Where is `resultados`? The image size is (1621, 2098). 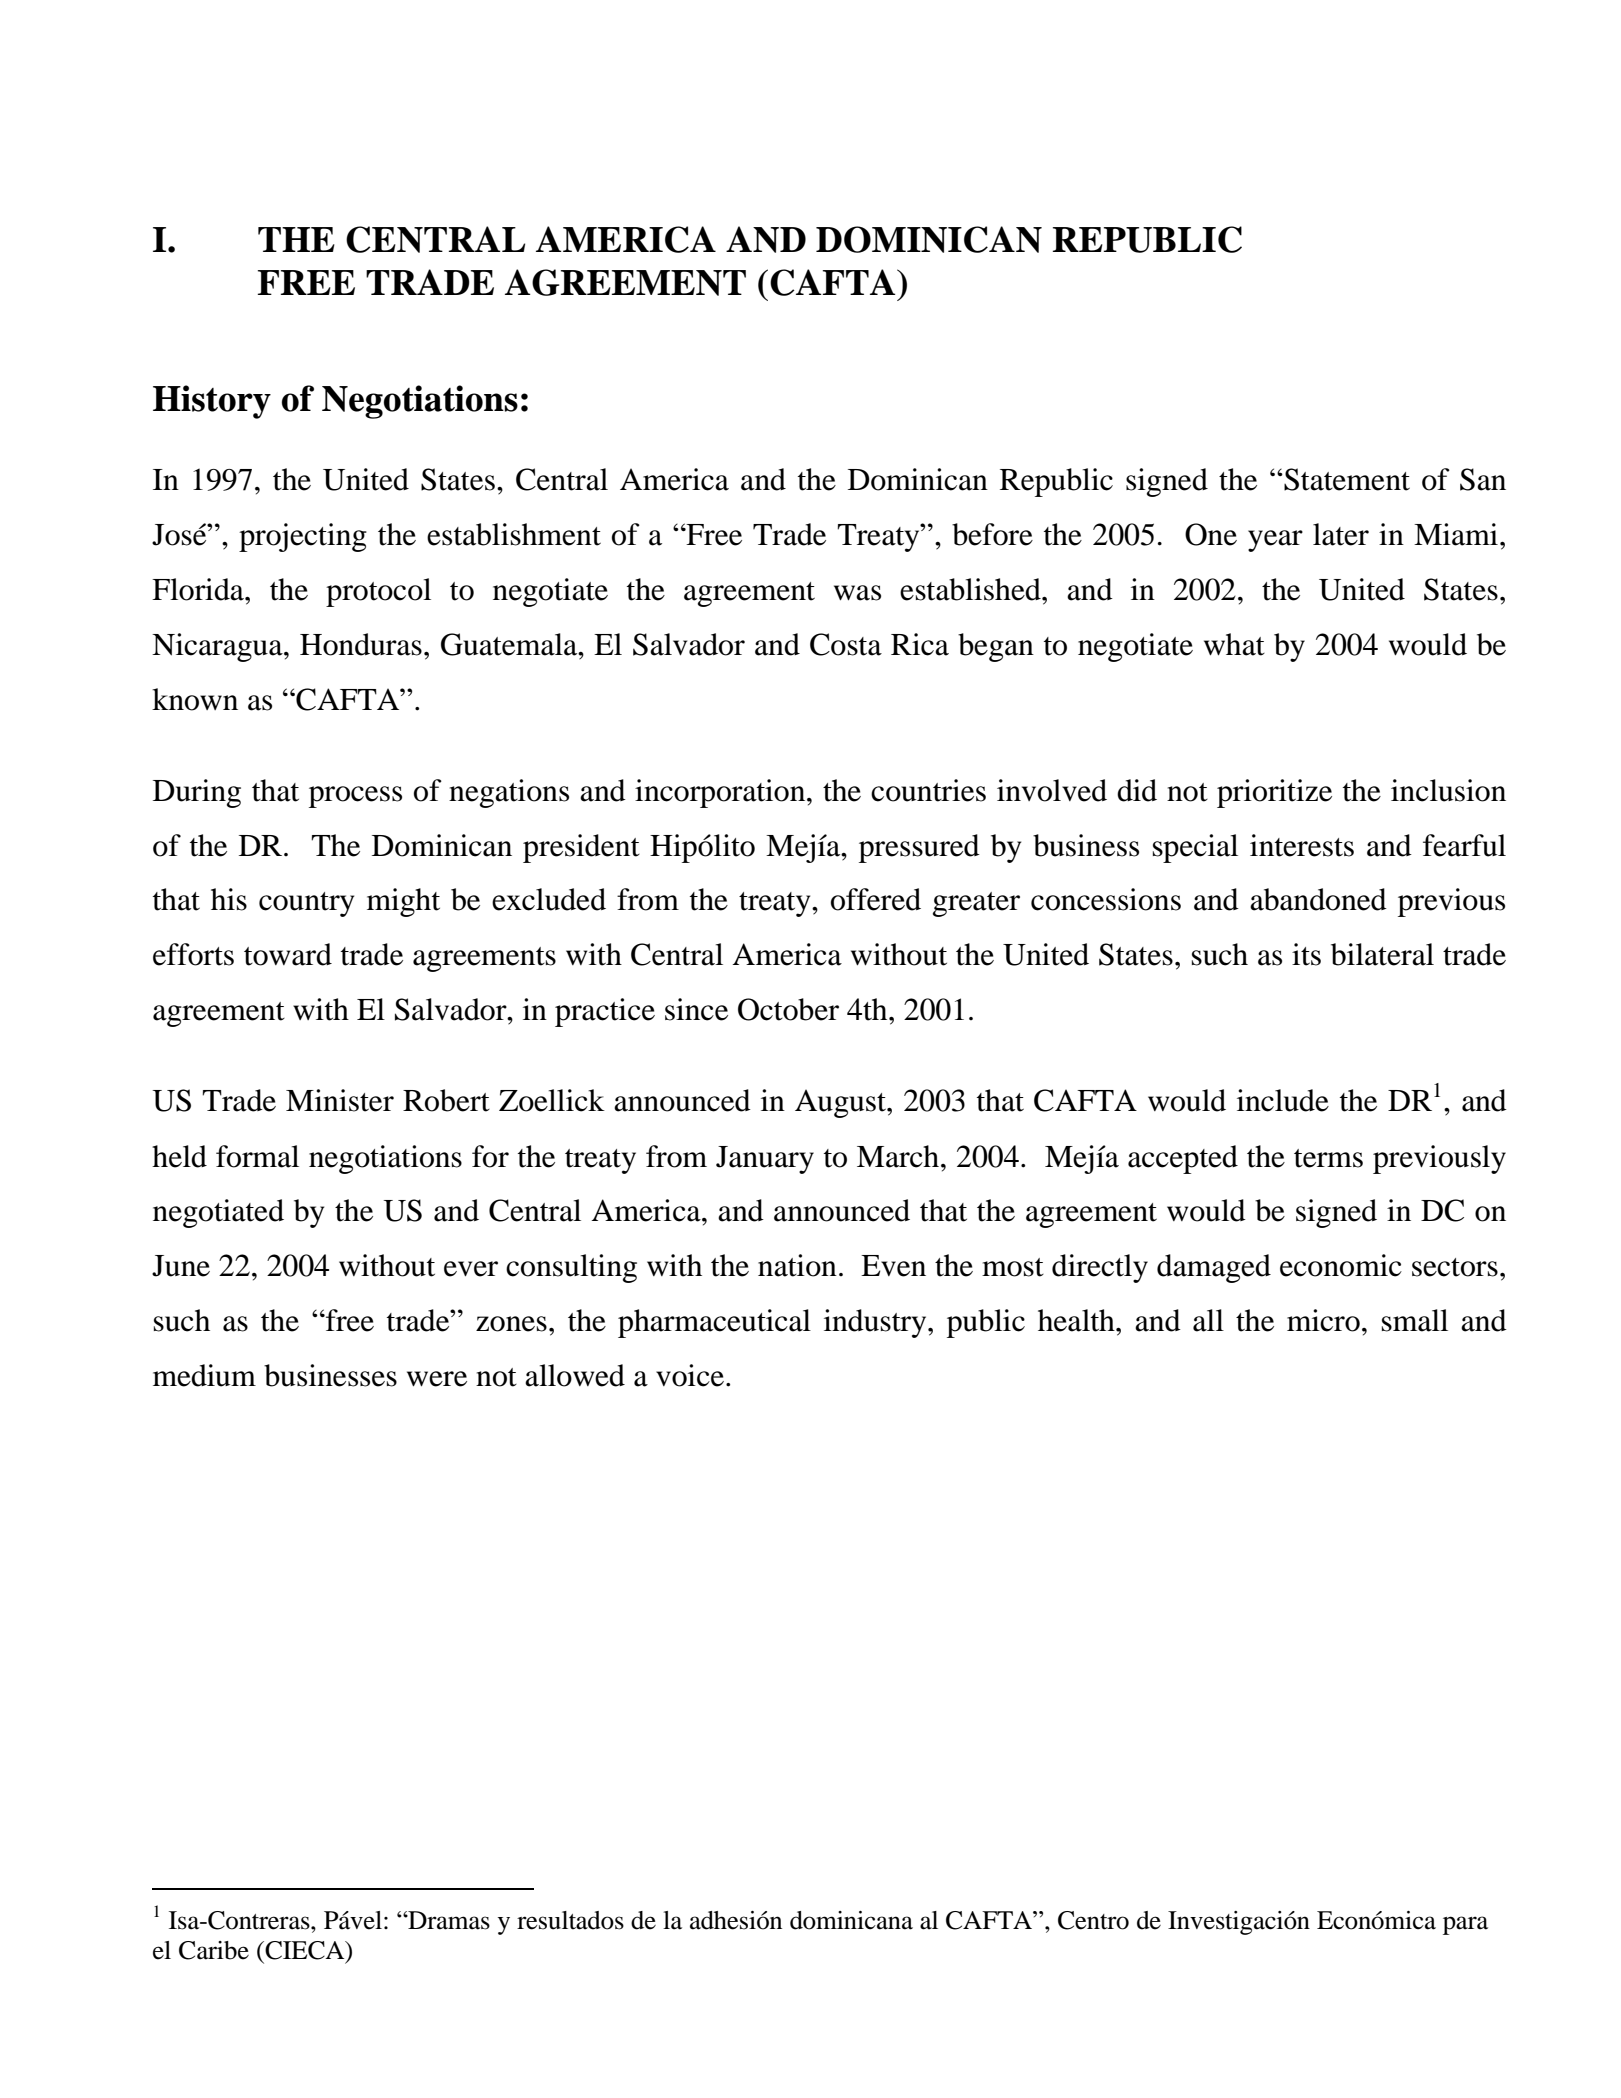
resultados is located at coordinates (570, 1920).
